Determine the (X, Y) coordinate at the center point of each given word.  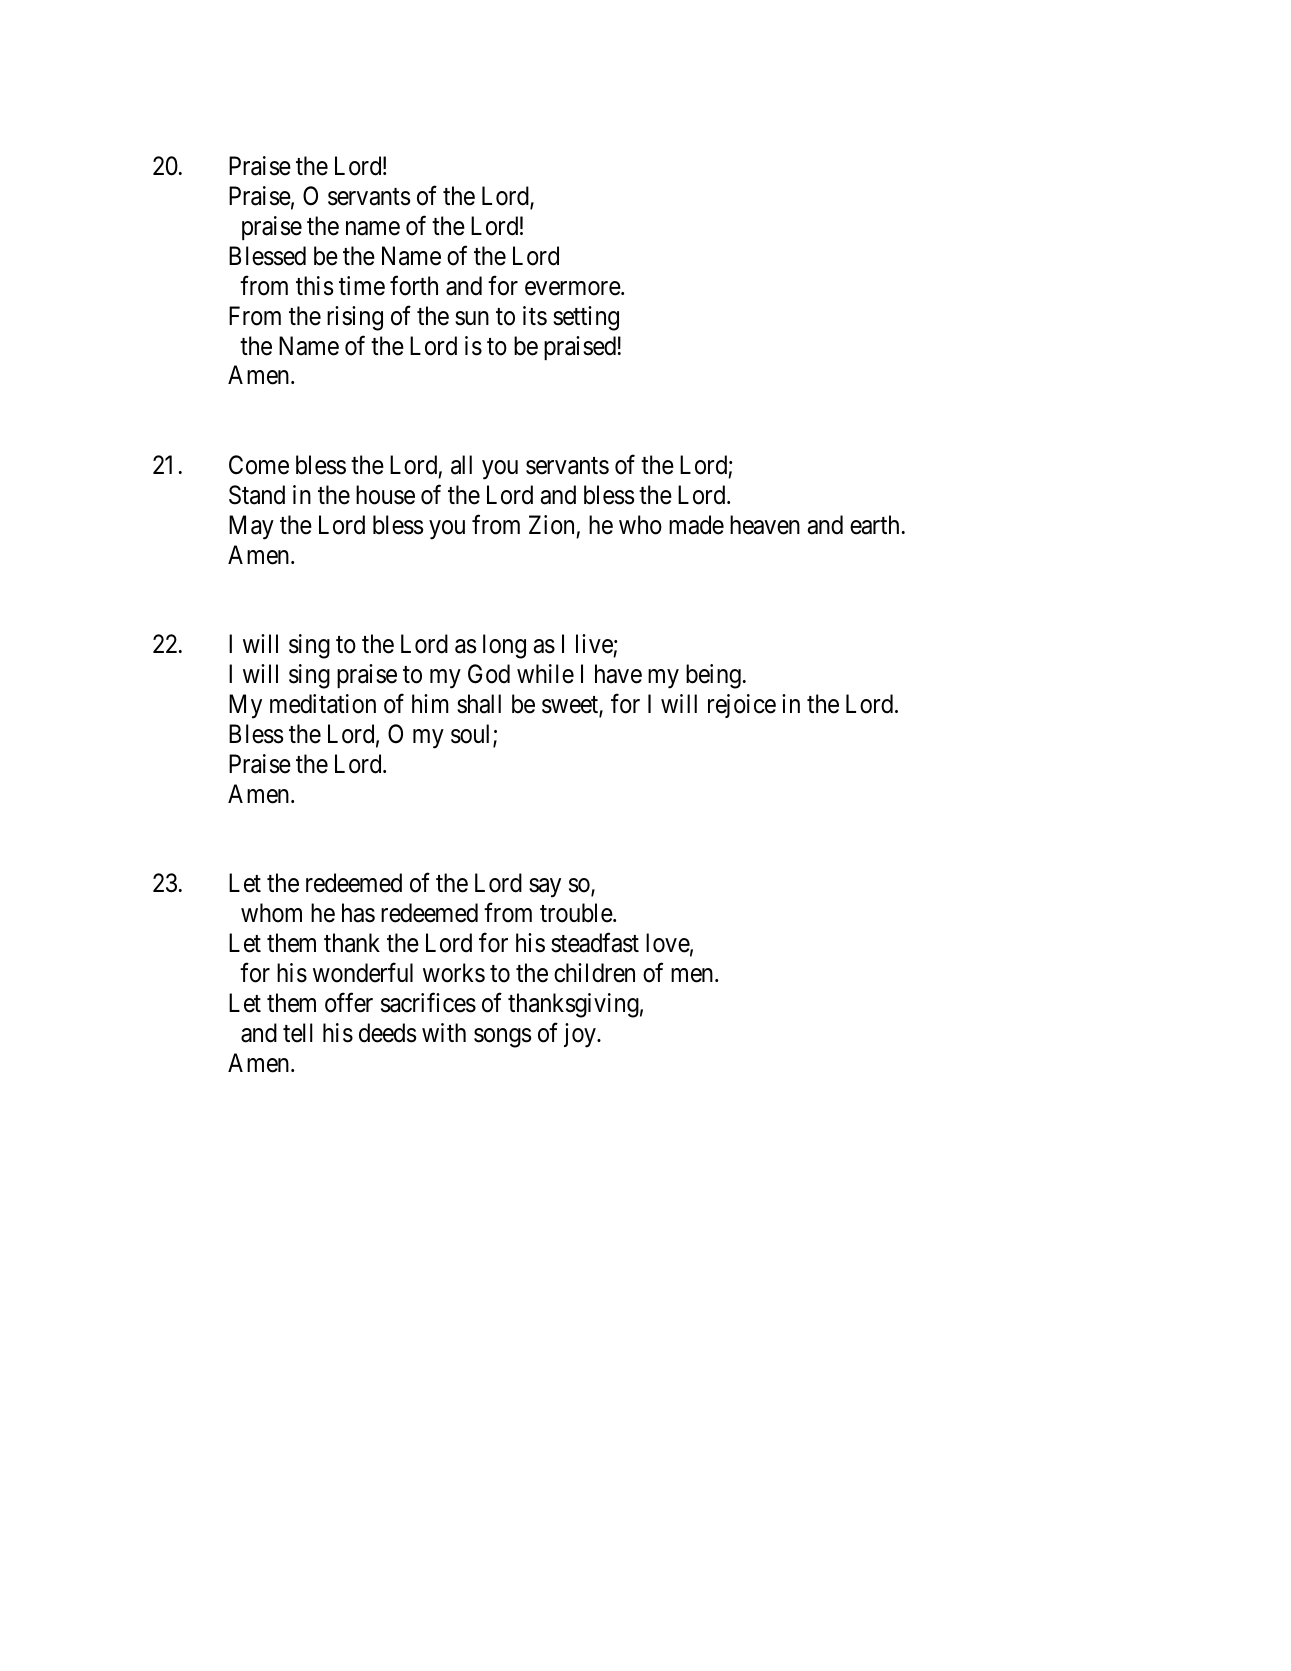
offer (349, 1003)
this (314, 286)
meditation (323, 704)
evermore (573, 288)
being (713, 676)
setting (586, 318)
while (545, 674)
